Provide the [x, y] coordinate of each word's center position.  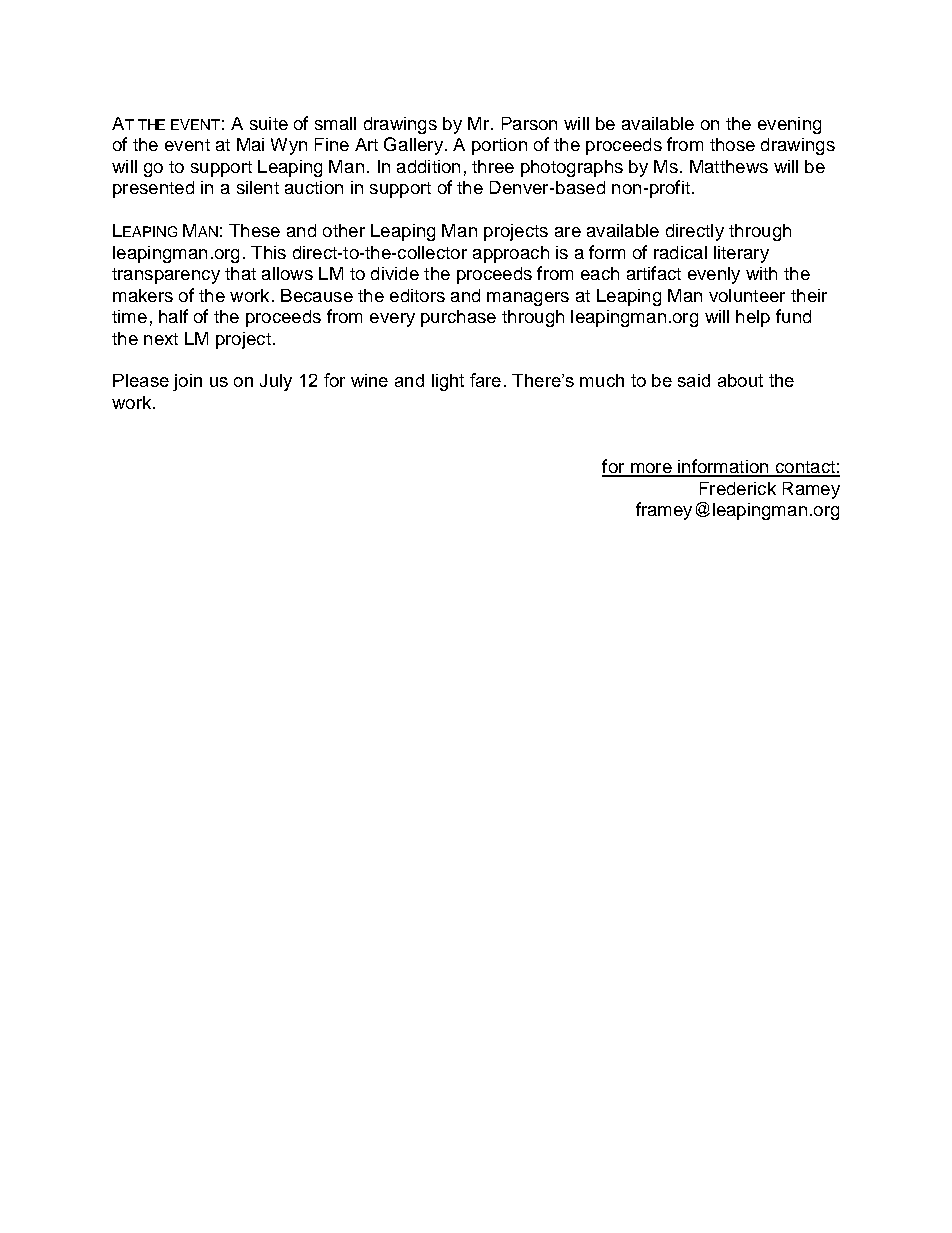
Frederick [738, 488]
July [276, 382]
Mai [250, 144]
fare [485, 380]
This [268, 252]
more [651, 469]
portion [499, 146]
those [732, 144]
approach [511, 254]
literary [741, 254]
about [740, 380]
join [187, 382]
